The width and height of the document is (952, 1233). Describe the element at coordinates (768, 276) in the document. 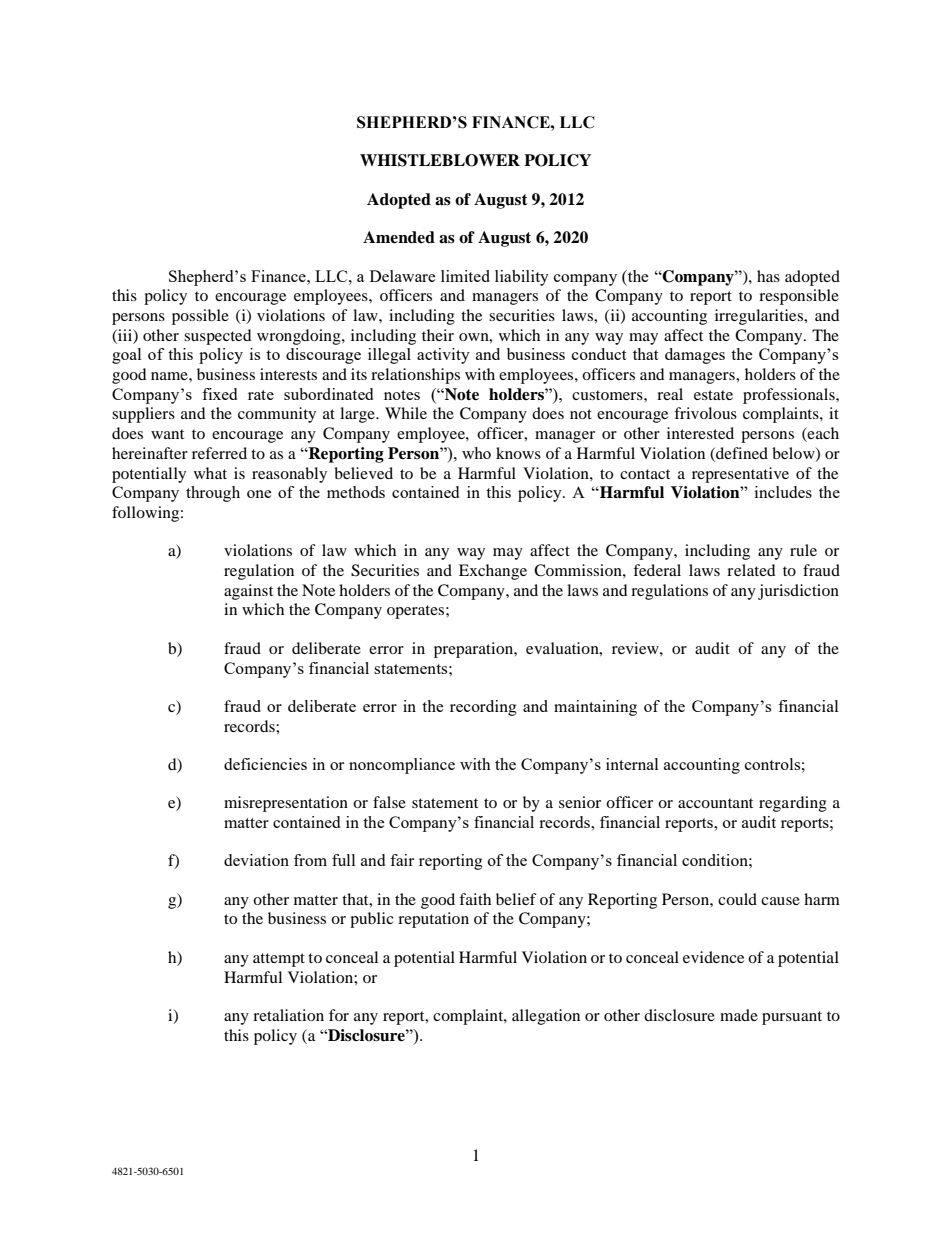

I see `has` at that location.
